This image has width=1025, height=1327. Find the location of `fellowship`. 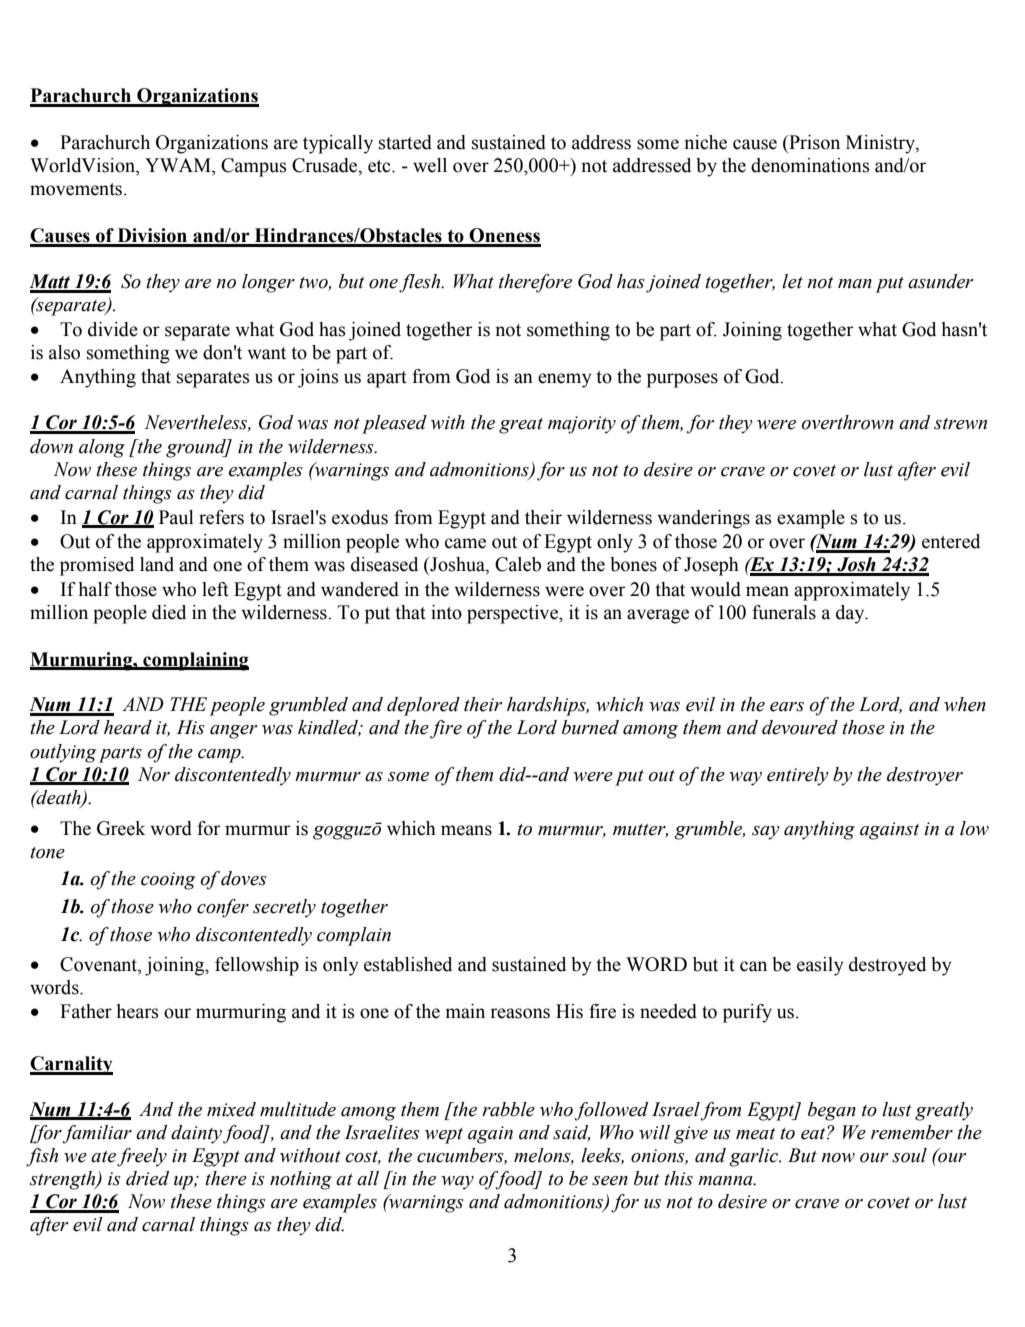

fellowship is located at coordinates (257, 966).
